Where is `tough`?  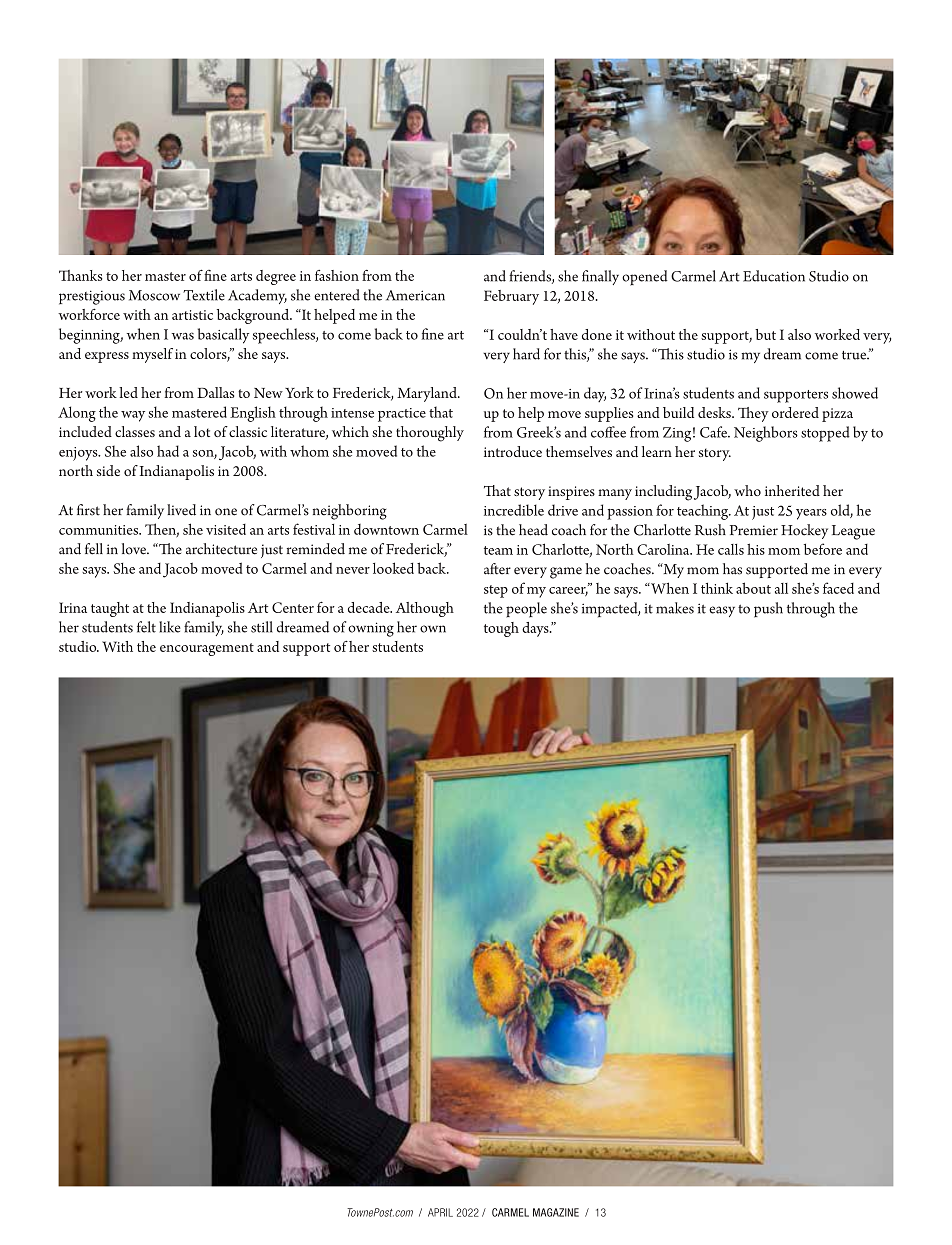
tough is located at coordinates (501, 629).
